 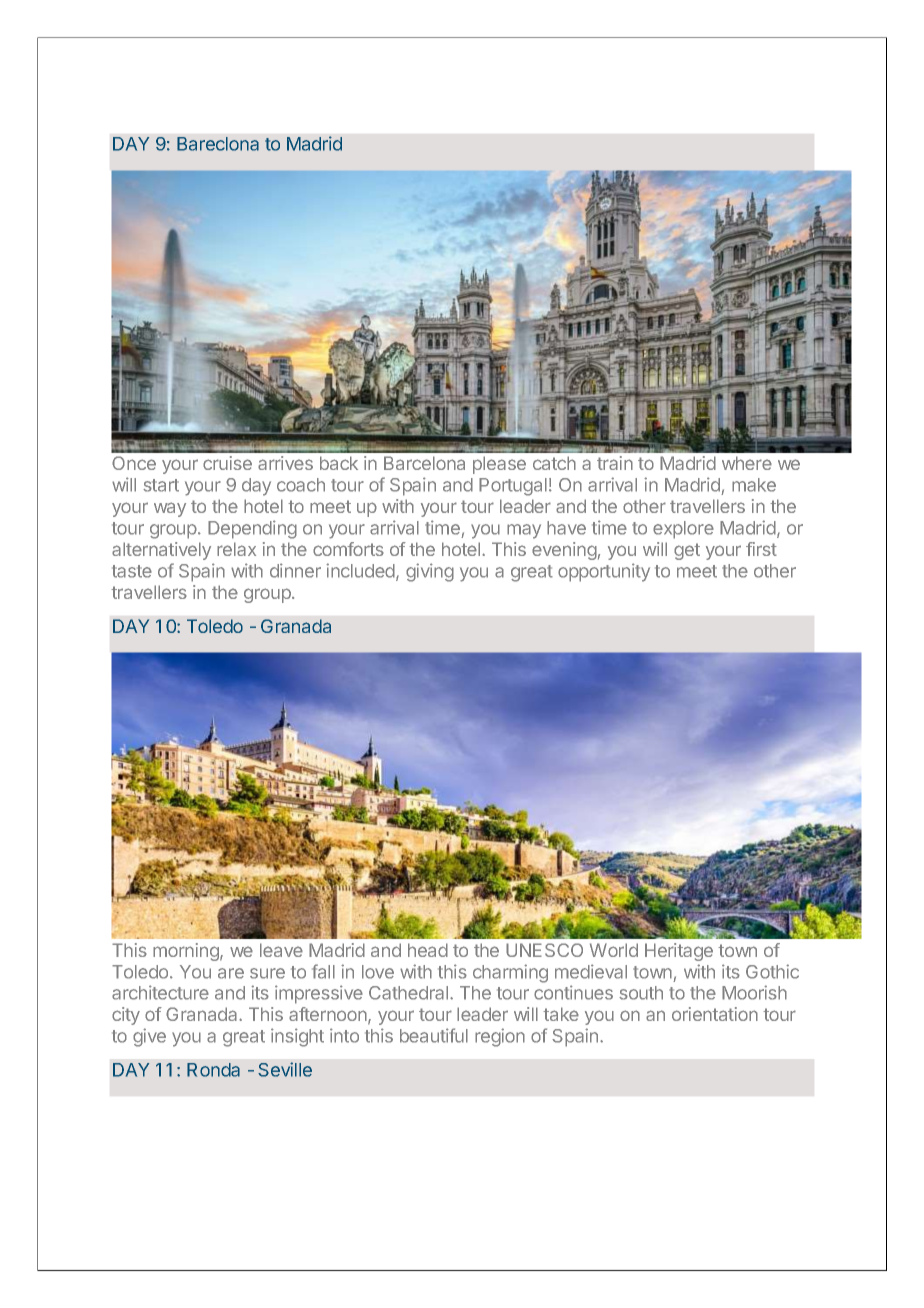 What do you see at coordinates (424, 463) in the document?
I see `Barcelona` at bounding box center [424, 463].
